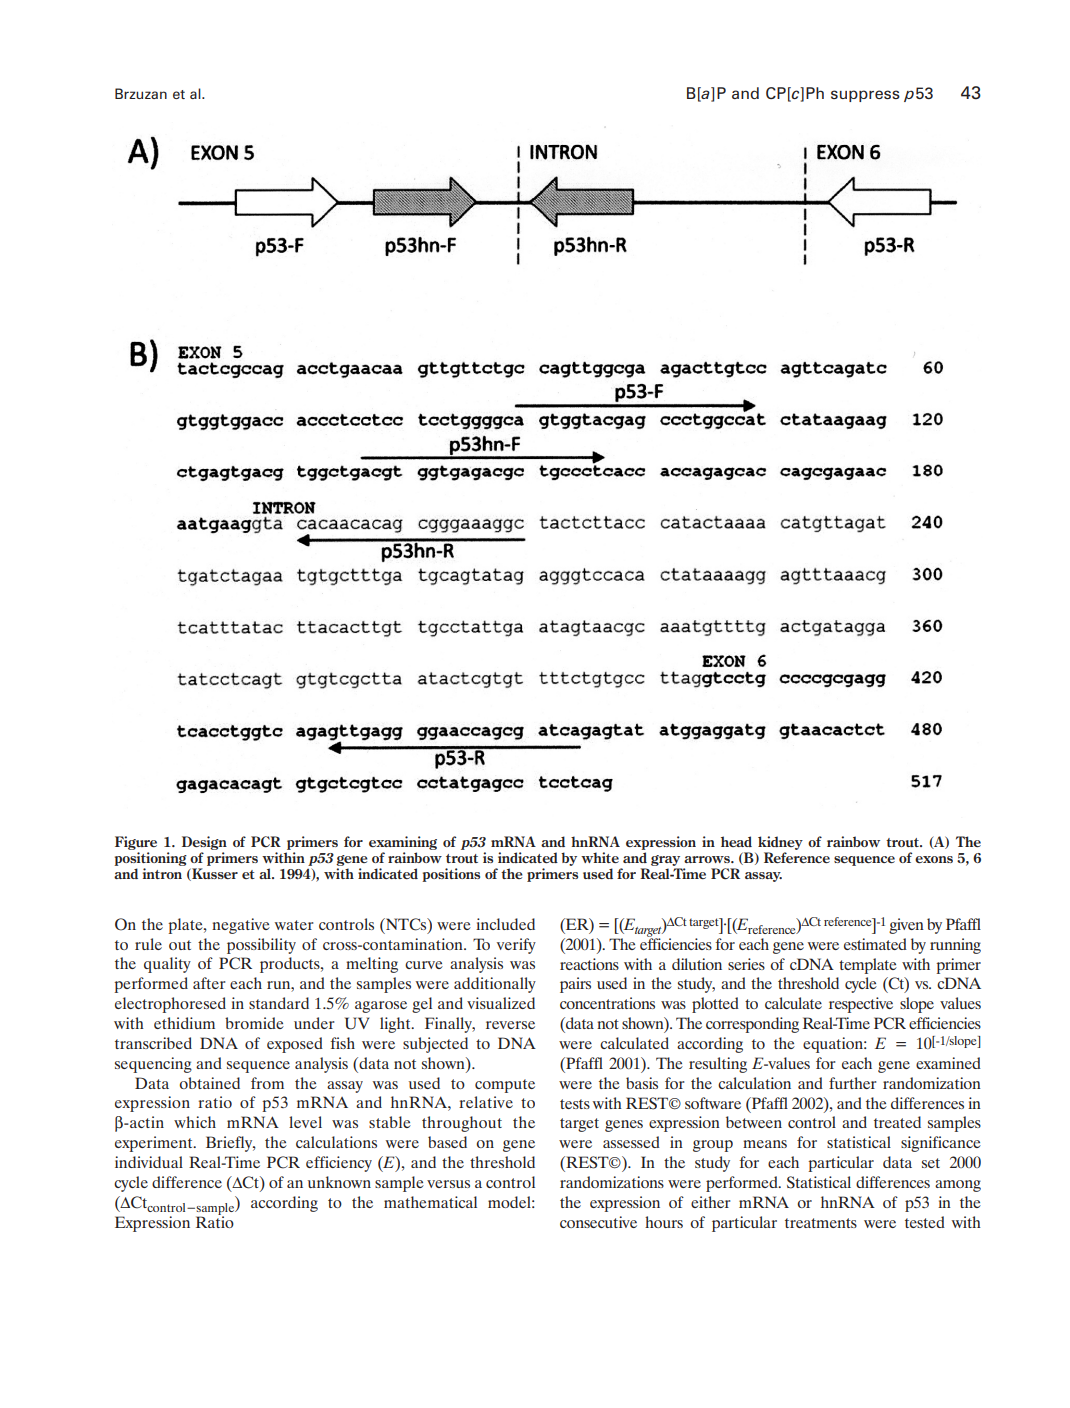 The image size is (1070, 1408). What do you see at coordinates (241, 926) in the screenshot?
I see `negative` at bounding box center [241, 926].
